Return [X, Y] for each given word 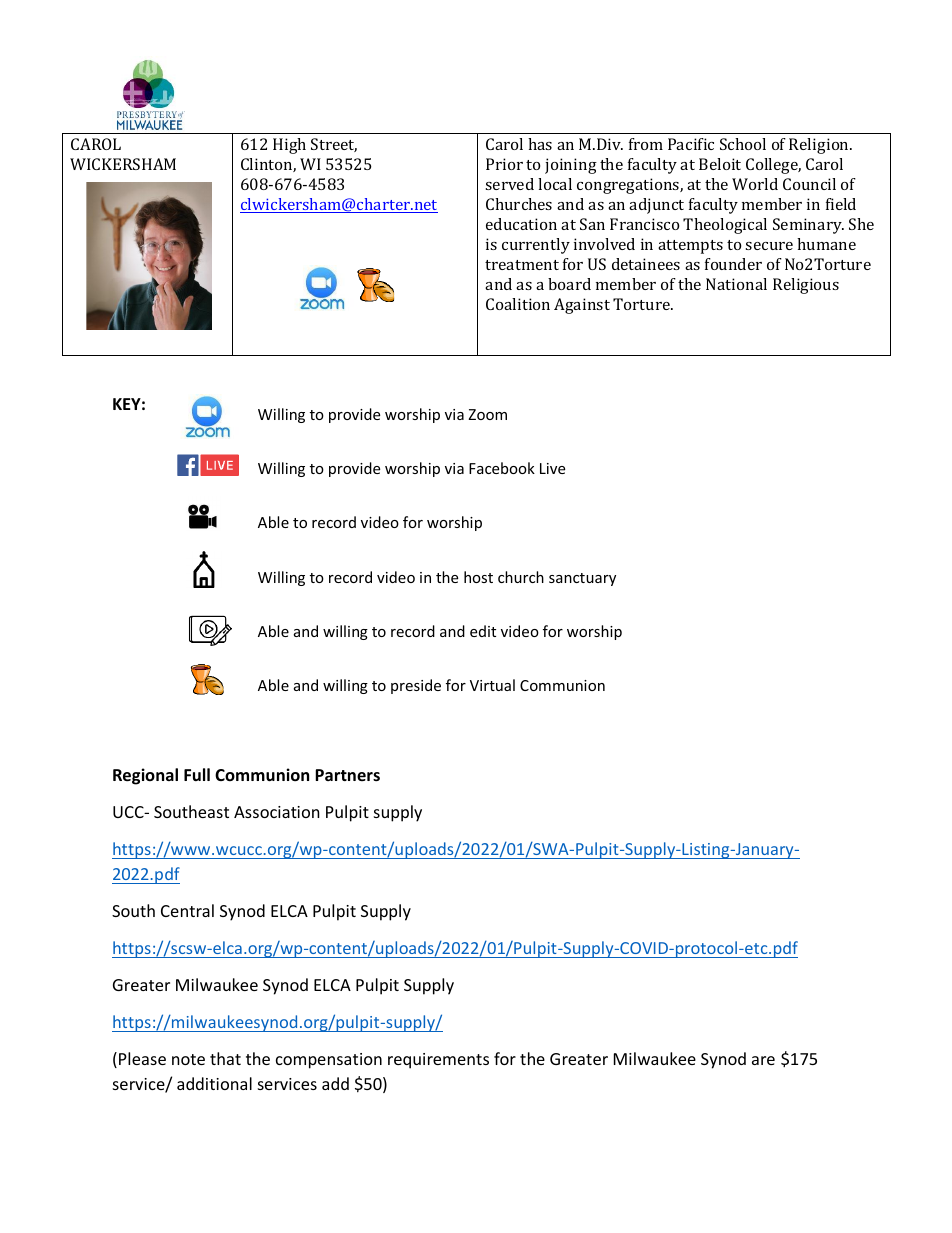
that [225, 1058]
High [289, 146]
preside [416, 686]
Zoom [487, 414]
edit [483, 631]
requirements [438, 1061]
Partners [347, 775]
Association [277, 812]
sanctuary [582, 579]
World [755, 184]
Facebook [502, 468]
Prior [504, 164]
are [763, 1060]
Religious [806, 286]
